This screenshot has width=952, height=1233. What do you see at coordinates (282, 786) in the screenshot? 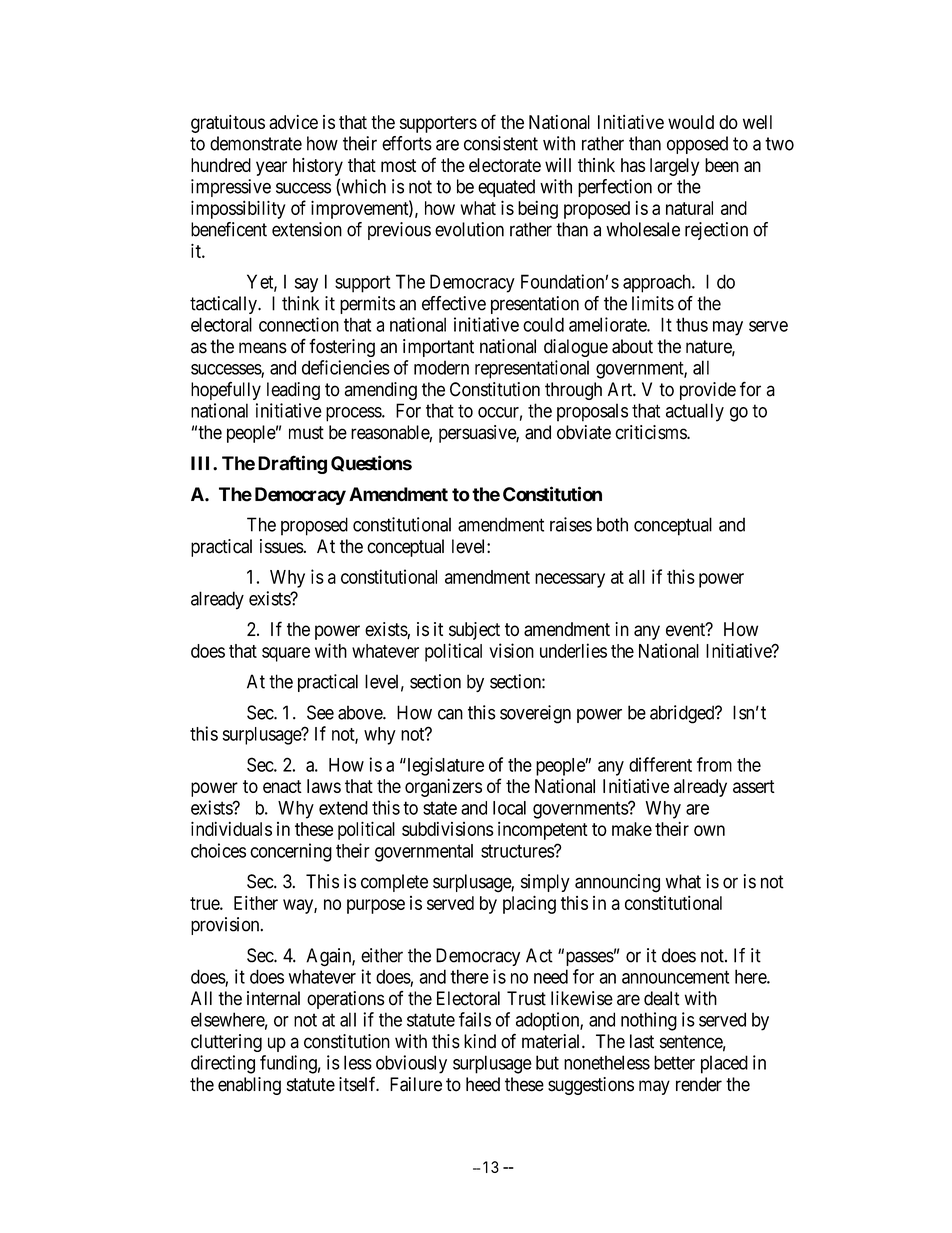
I see `enact` at bounding box center [282, 786].
